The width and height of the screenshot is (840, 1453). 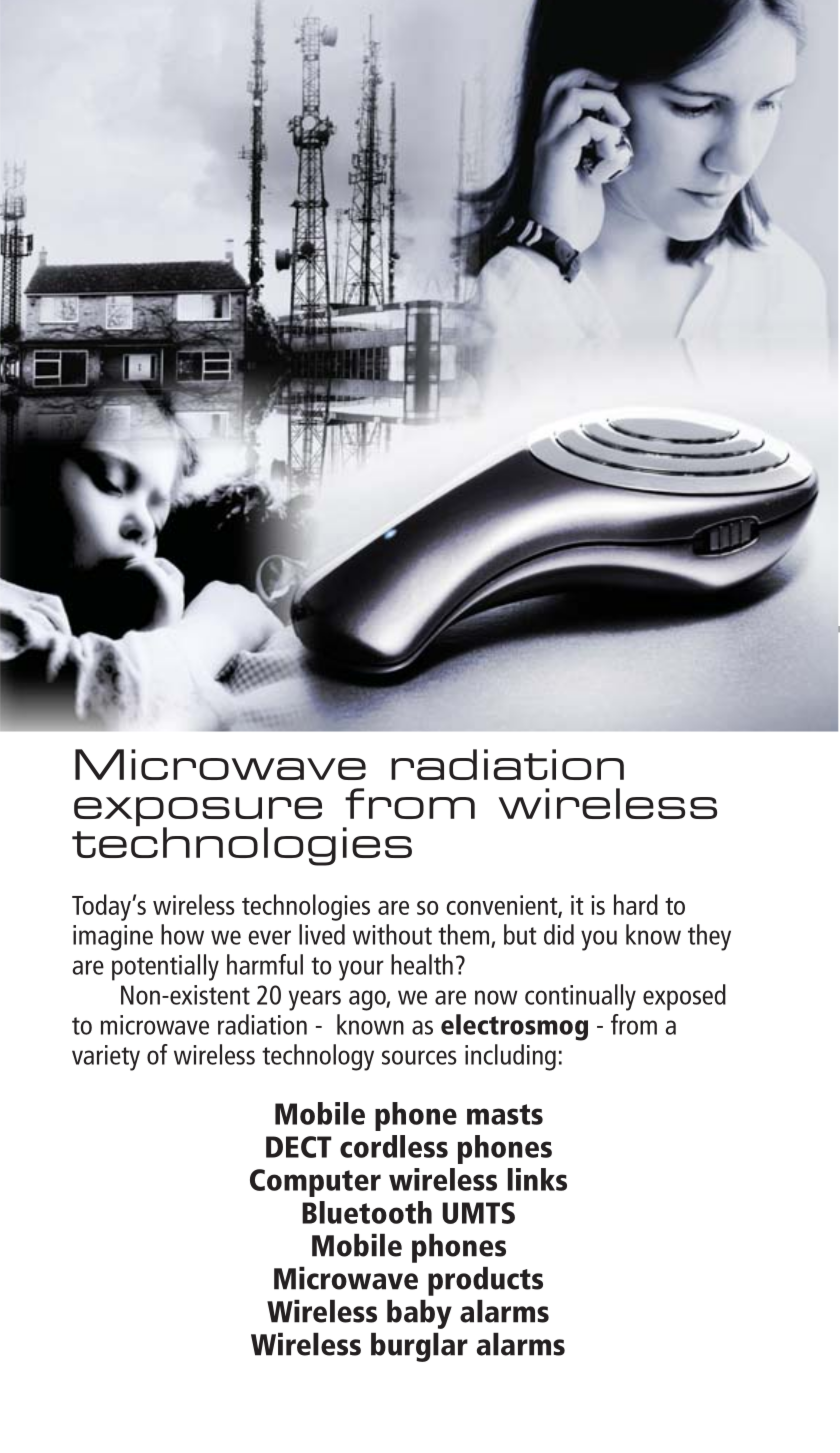 I want to click on sources, so click(x=419, y=1057).
